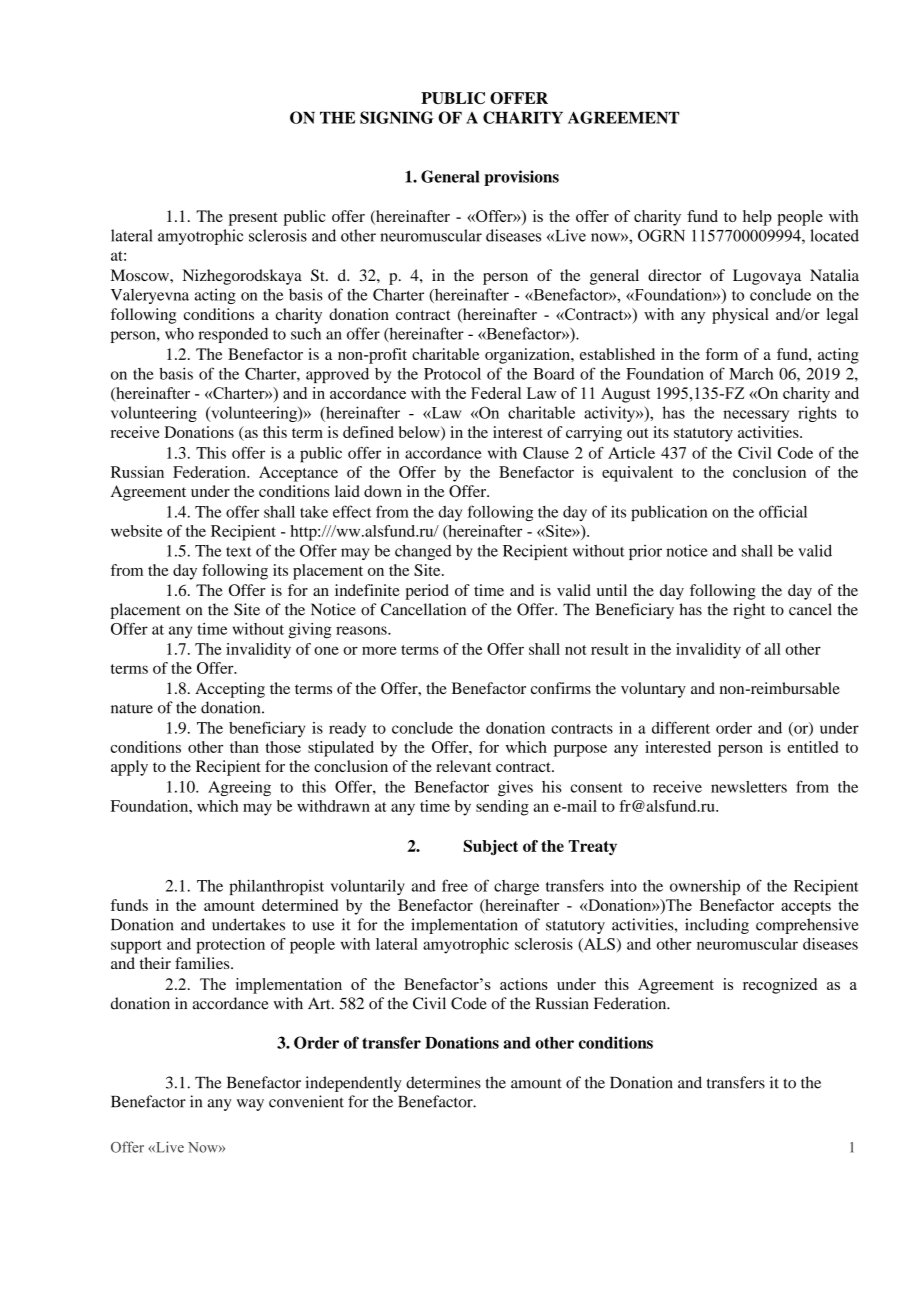 The height and width of the document is (1308, 924). Describe the element at coordinates (239, 552) in the document. I see `text` at that location.
